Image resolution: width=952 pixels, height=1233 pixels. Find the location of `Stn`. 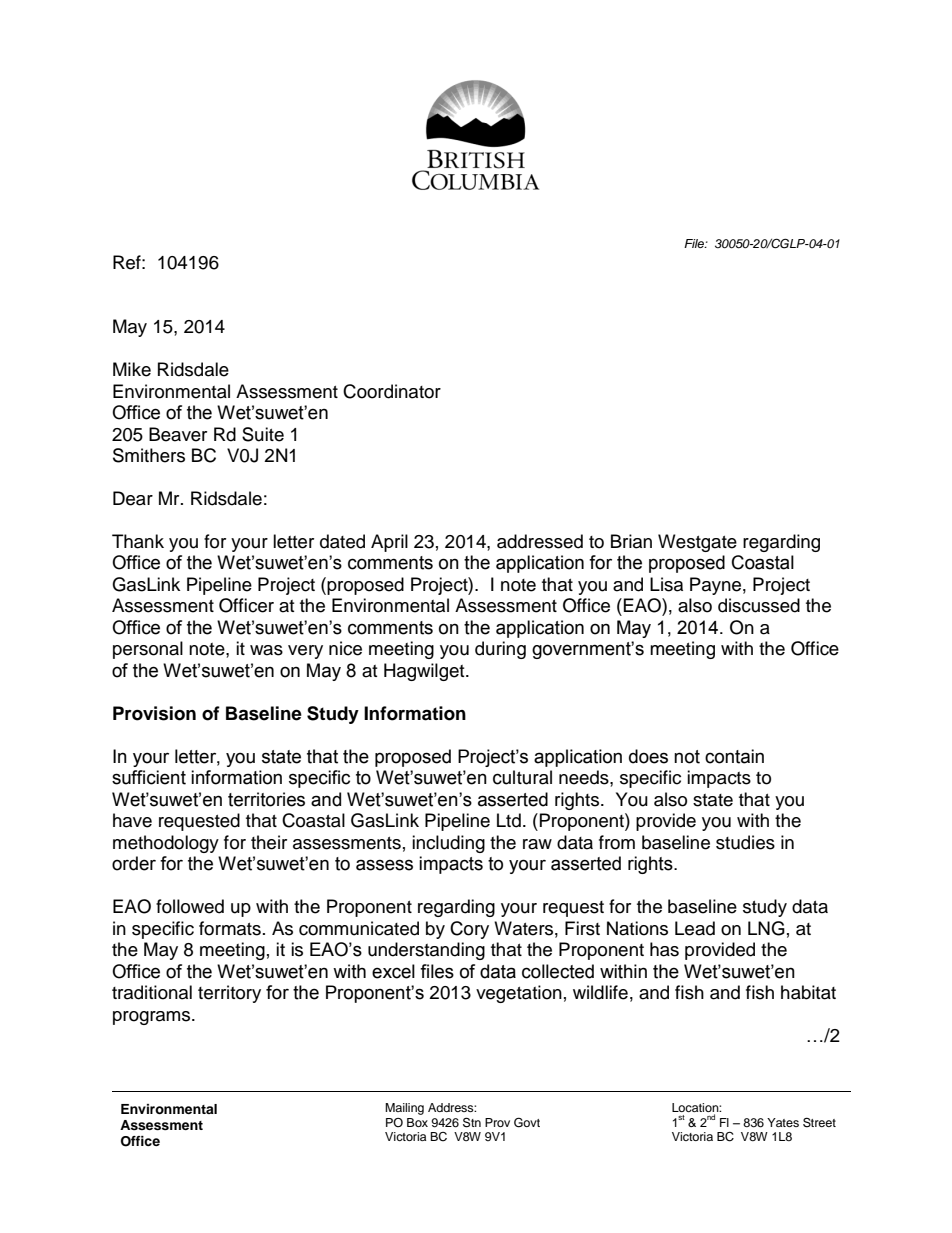

Stn is located at coordinates (472, 1122).
